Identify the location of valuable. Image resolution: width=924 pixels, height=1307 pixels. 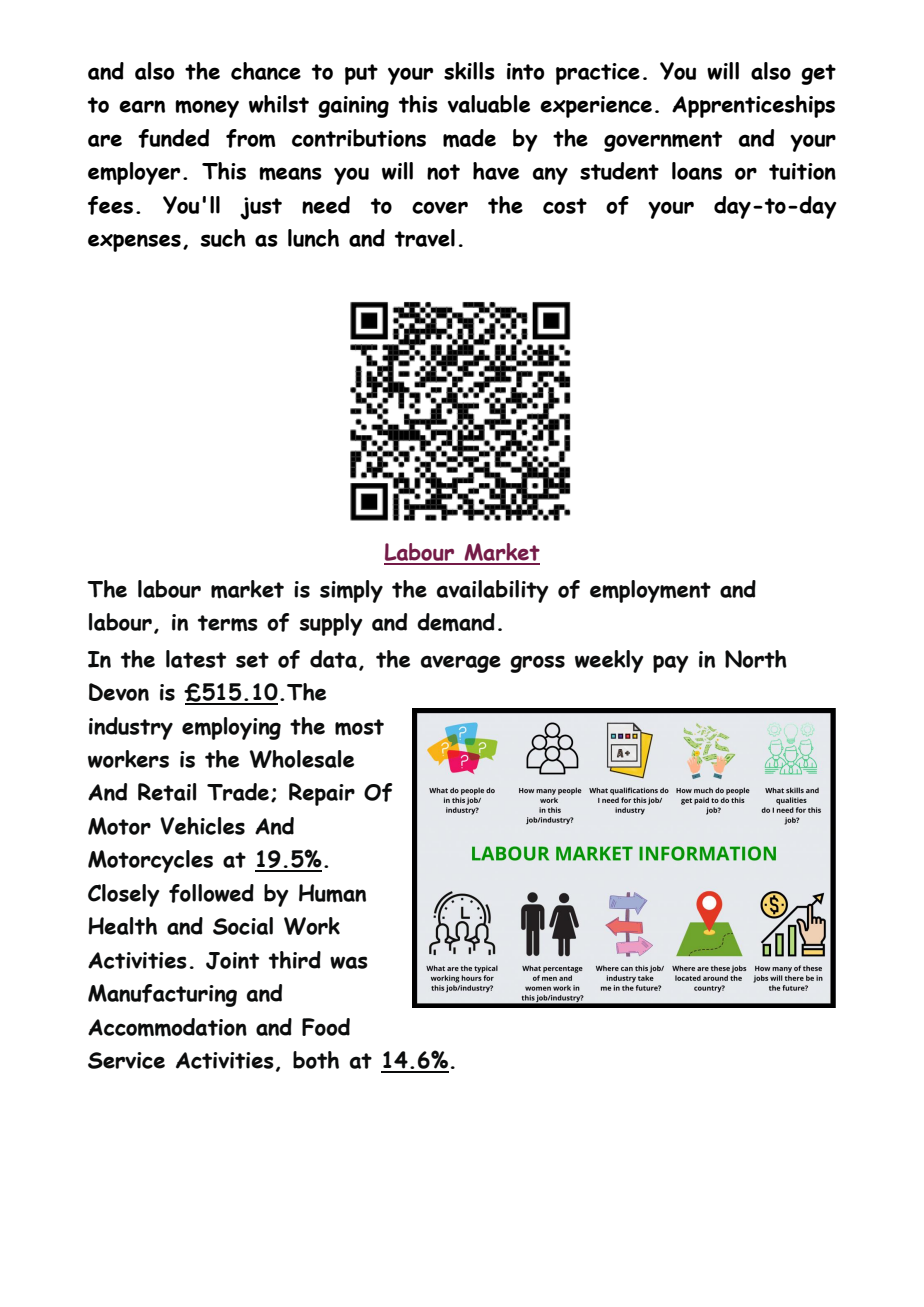
(489, 104).
